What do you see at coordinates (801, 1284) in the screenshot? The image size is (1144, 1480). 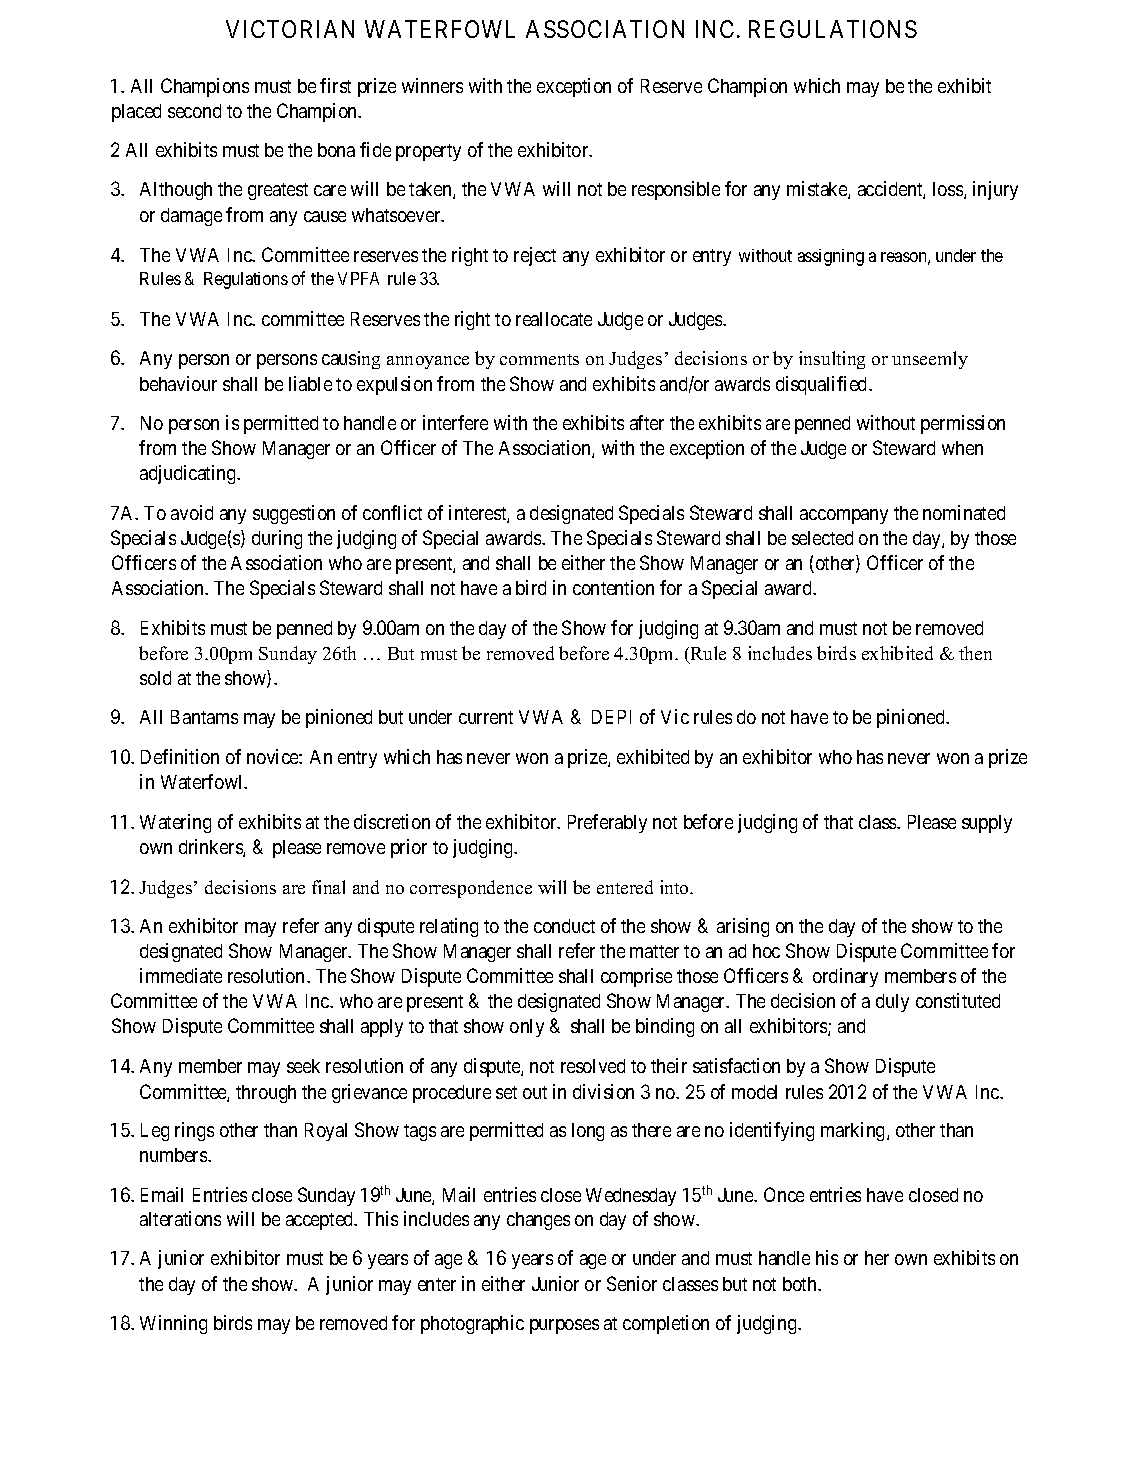 I see `both` at bounding box center [801, 1284].
